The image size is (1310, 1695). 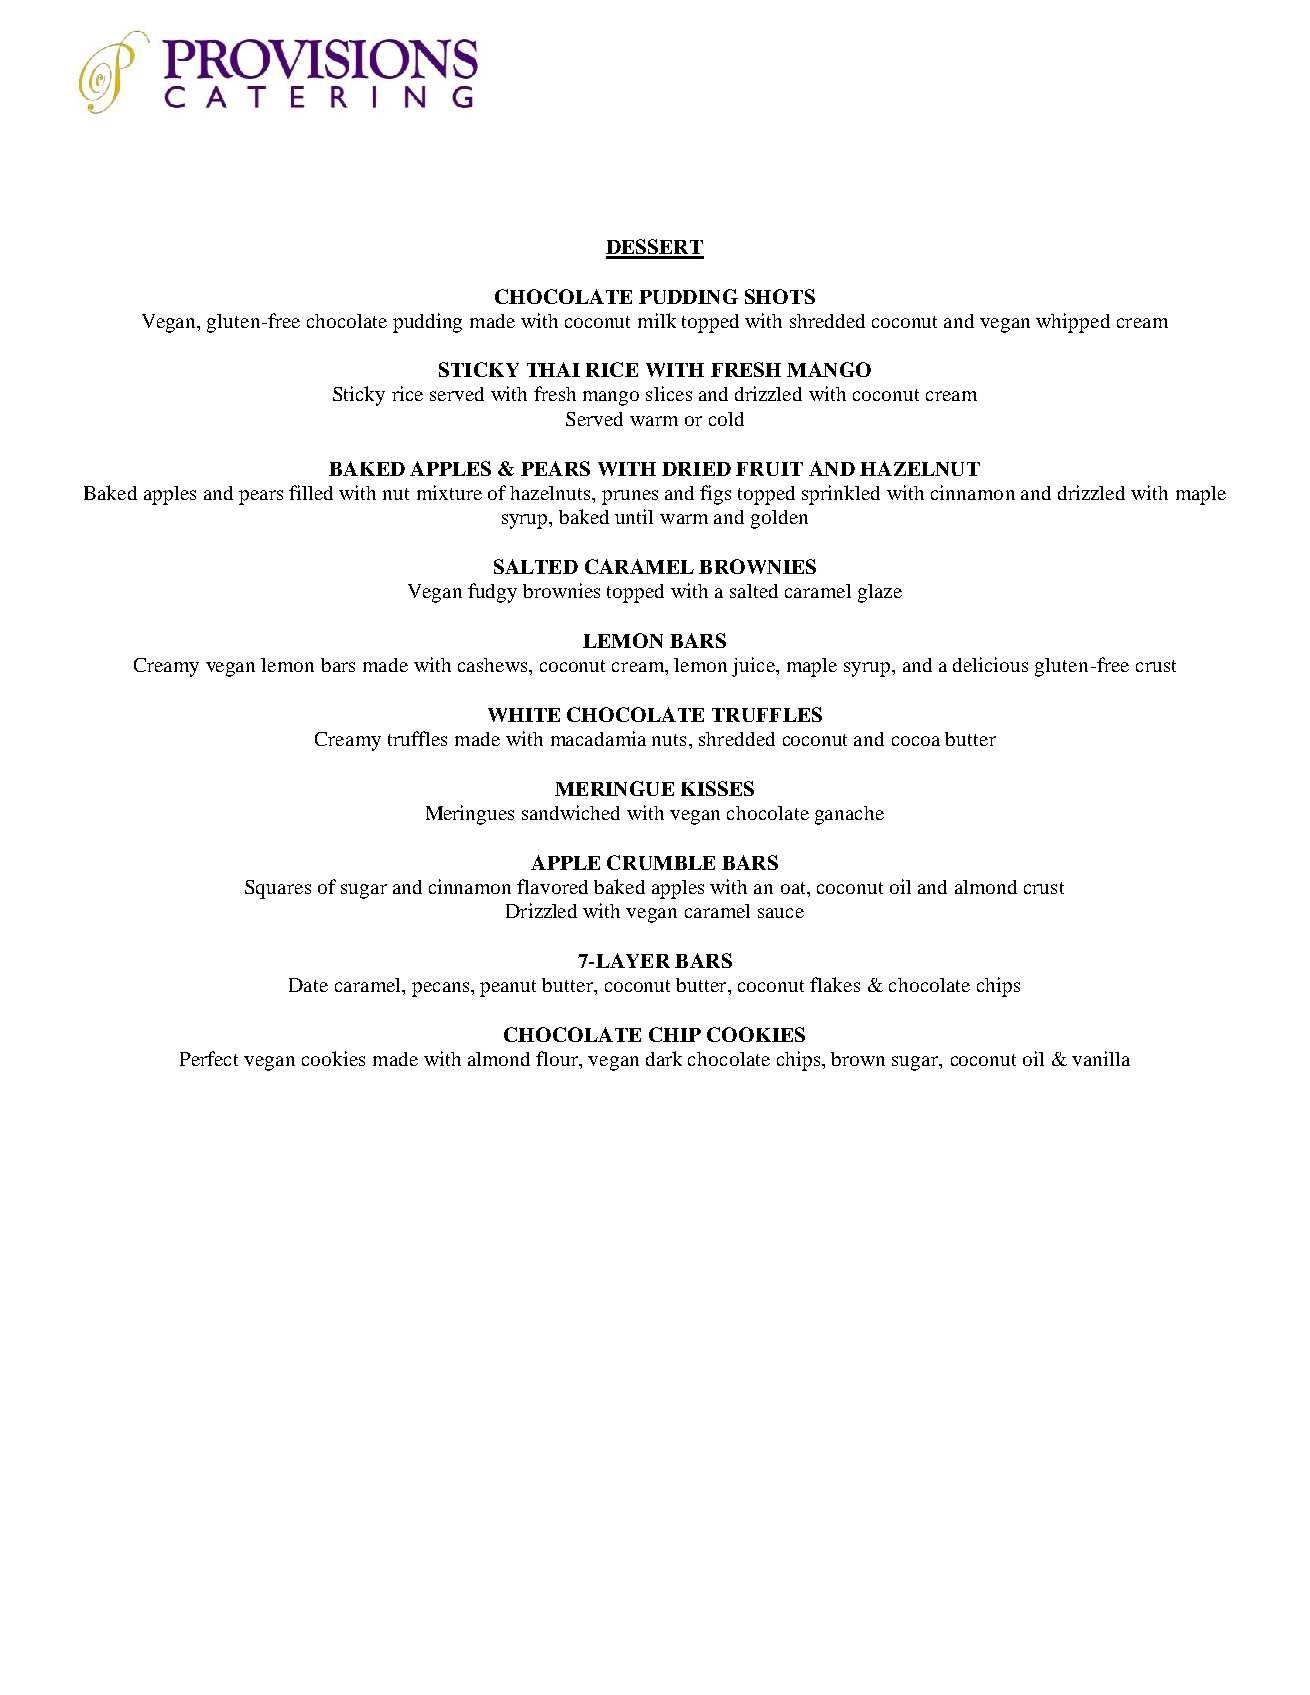 What do you see at coordinates (571, 812) in the page?
I see `sandwiched` at bounding box center [571, 812].
